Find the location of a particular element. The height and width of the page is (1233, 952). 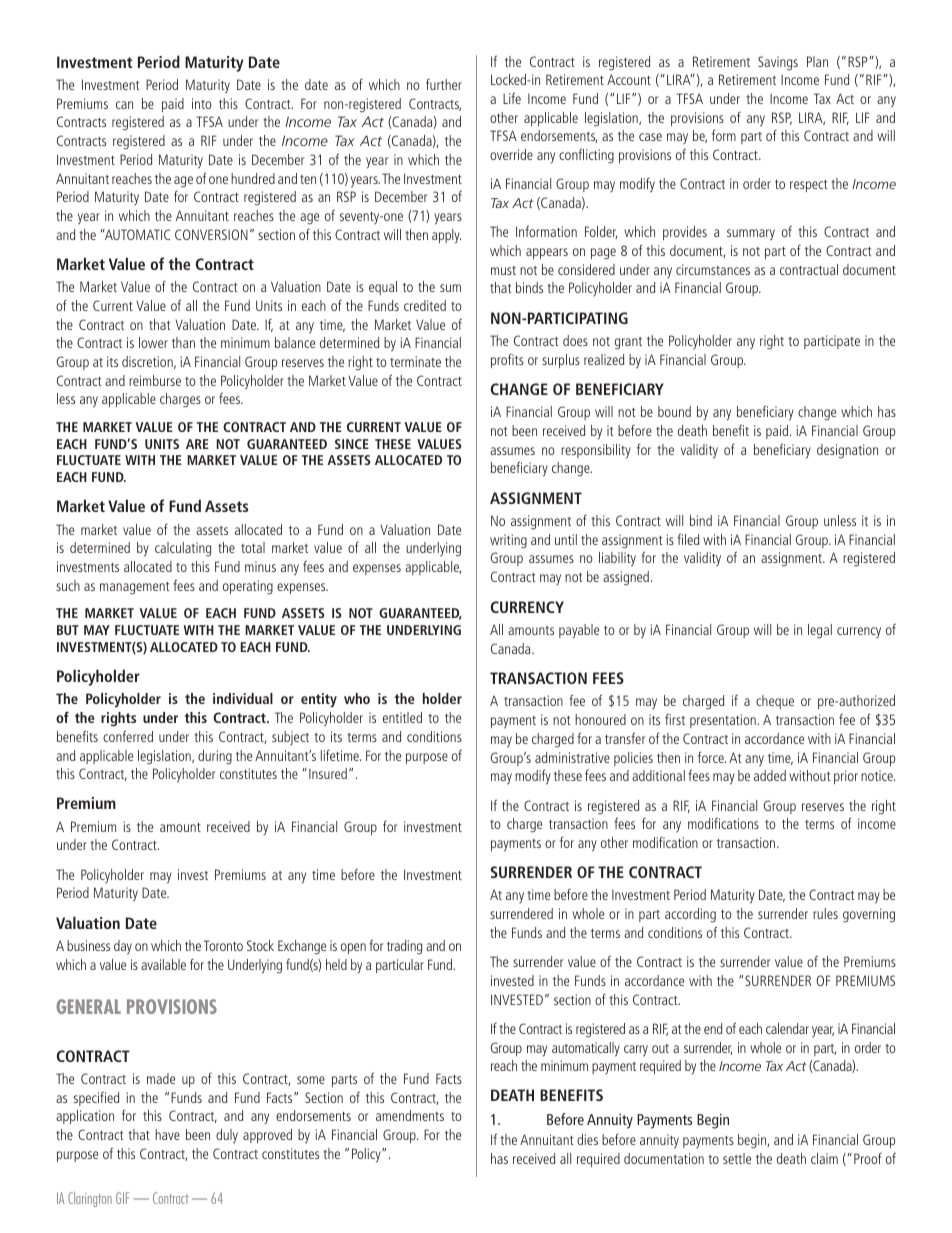

further is located at coordinates (444, 84).
